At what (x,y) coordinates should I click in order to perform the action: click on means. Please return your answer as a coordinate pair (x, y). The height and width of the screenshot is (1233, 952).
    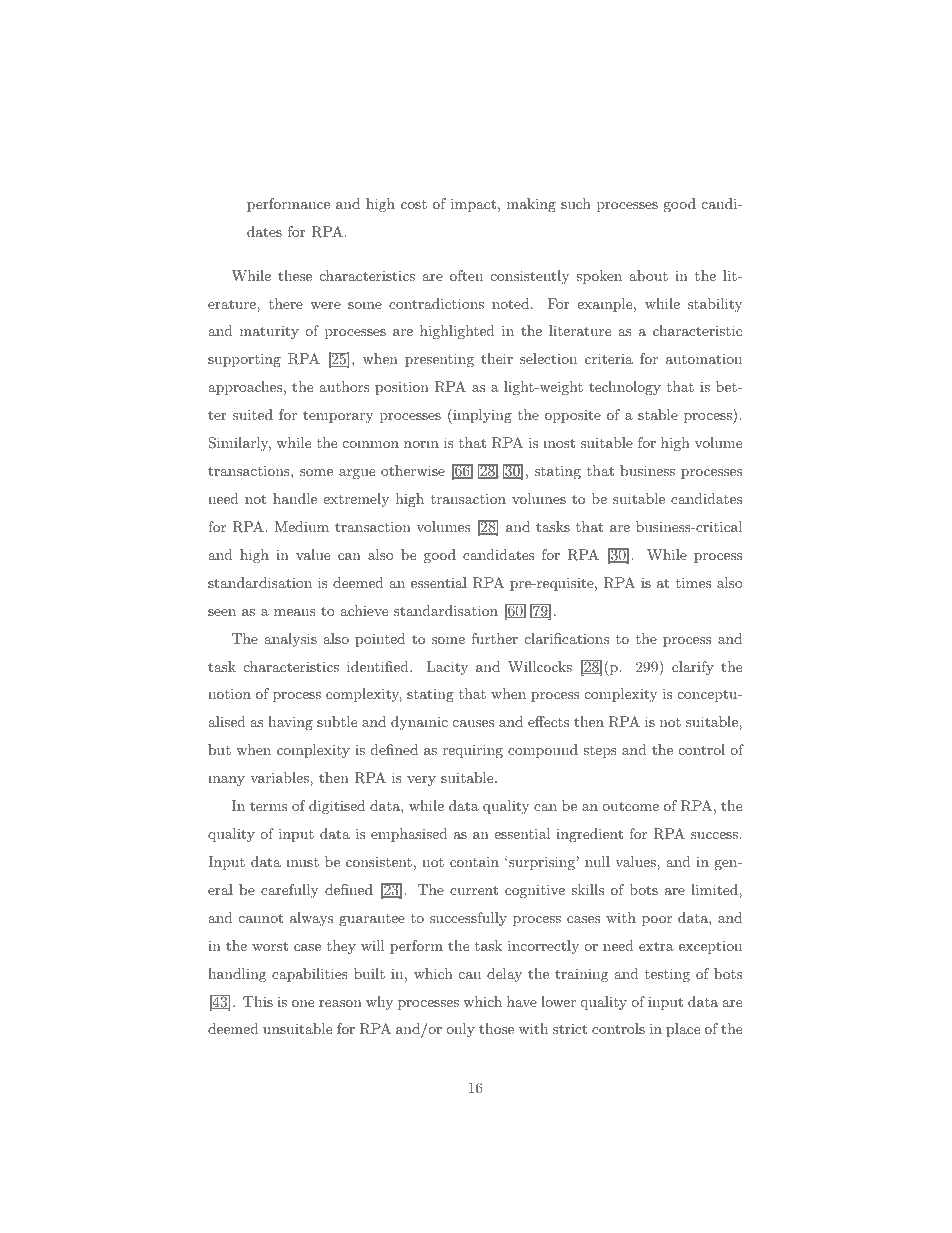
    Looking at the image, I should click on (295, 612).
